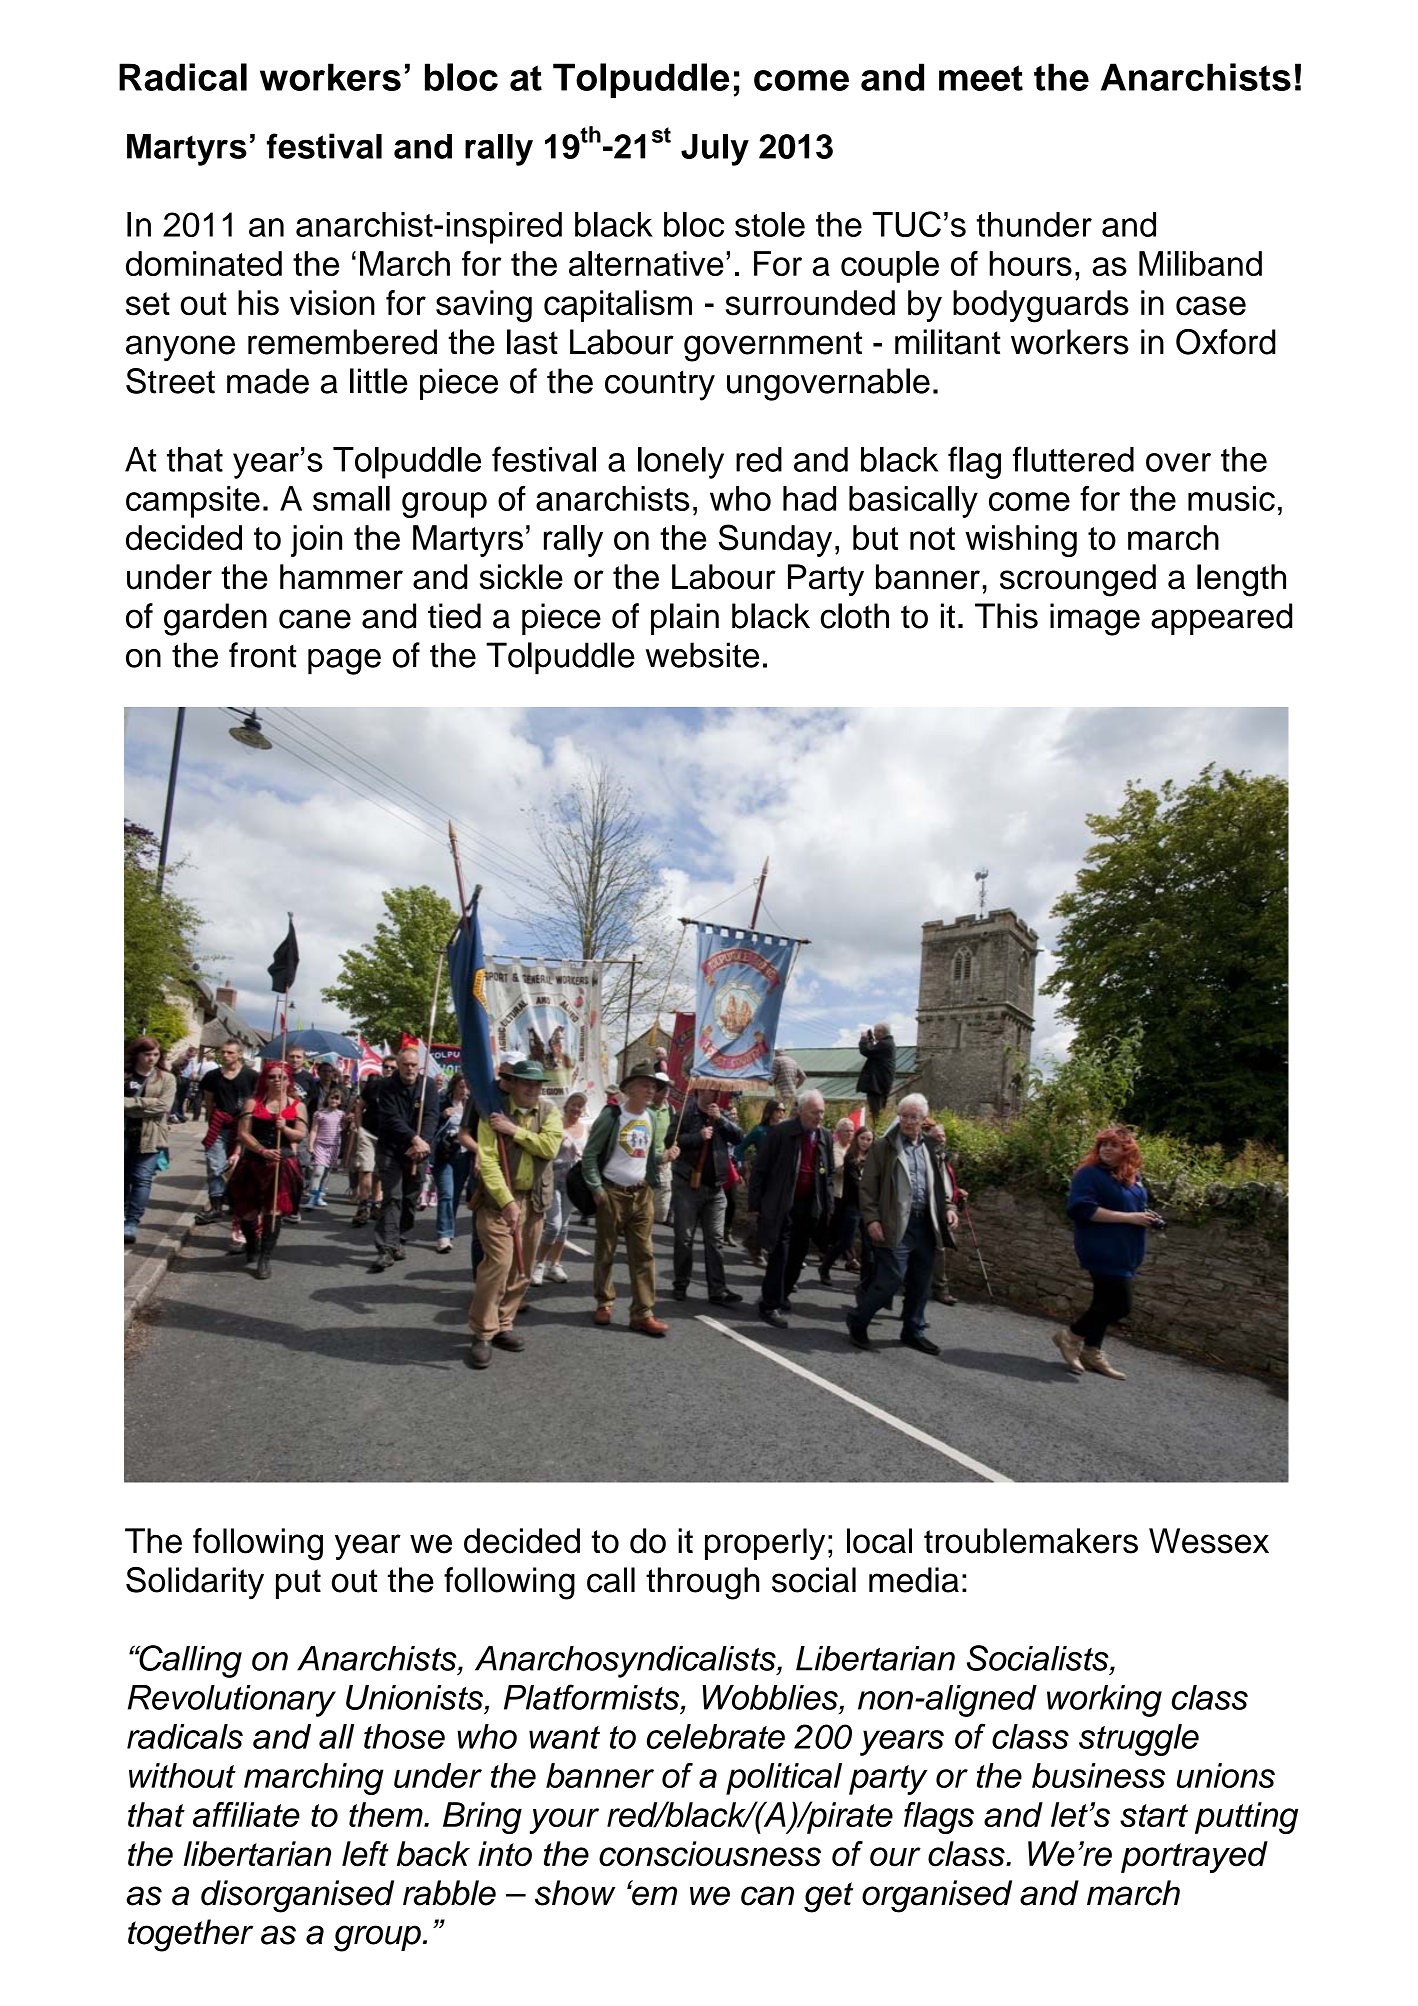  I want to click on page, so click(344, 662).
